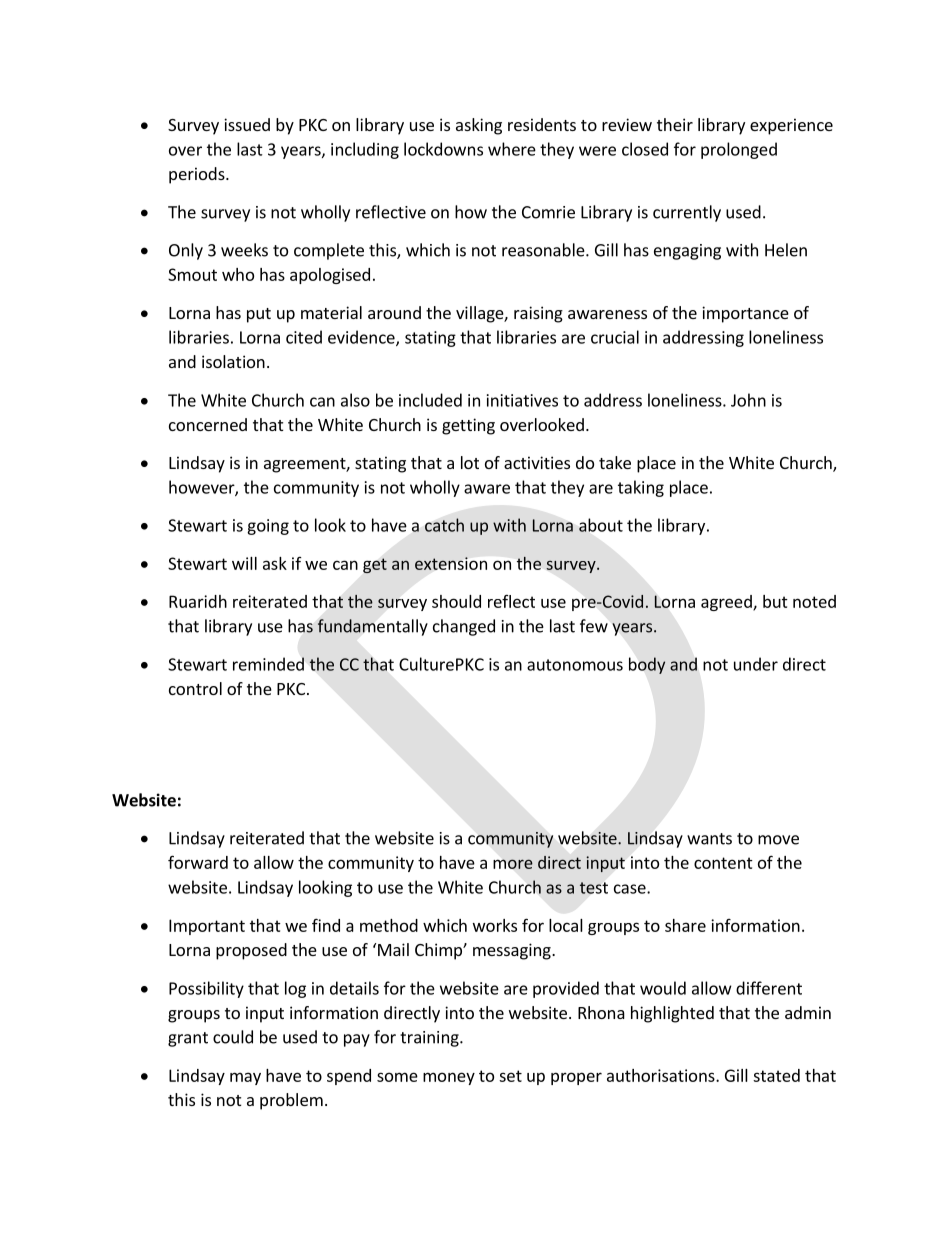 Image resolution: width=952 pixels, height=1233 pixels. I want to click on changed, so click(464, 627).
